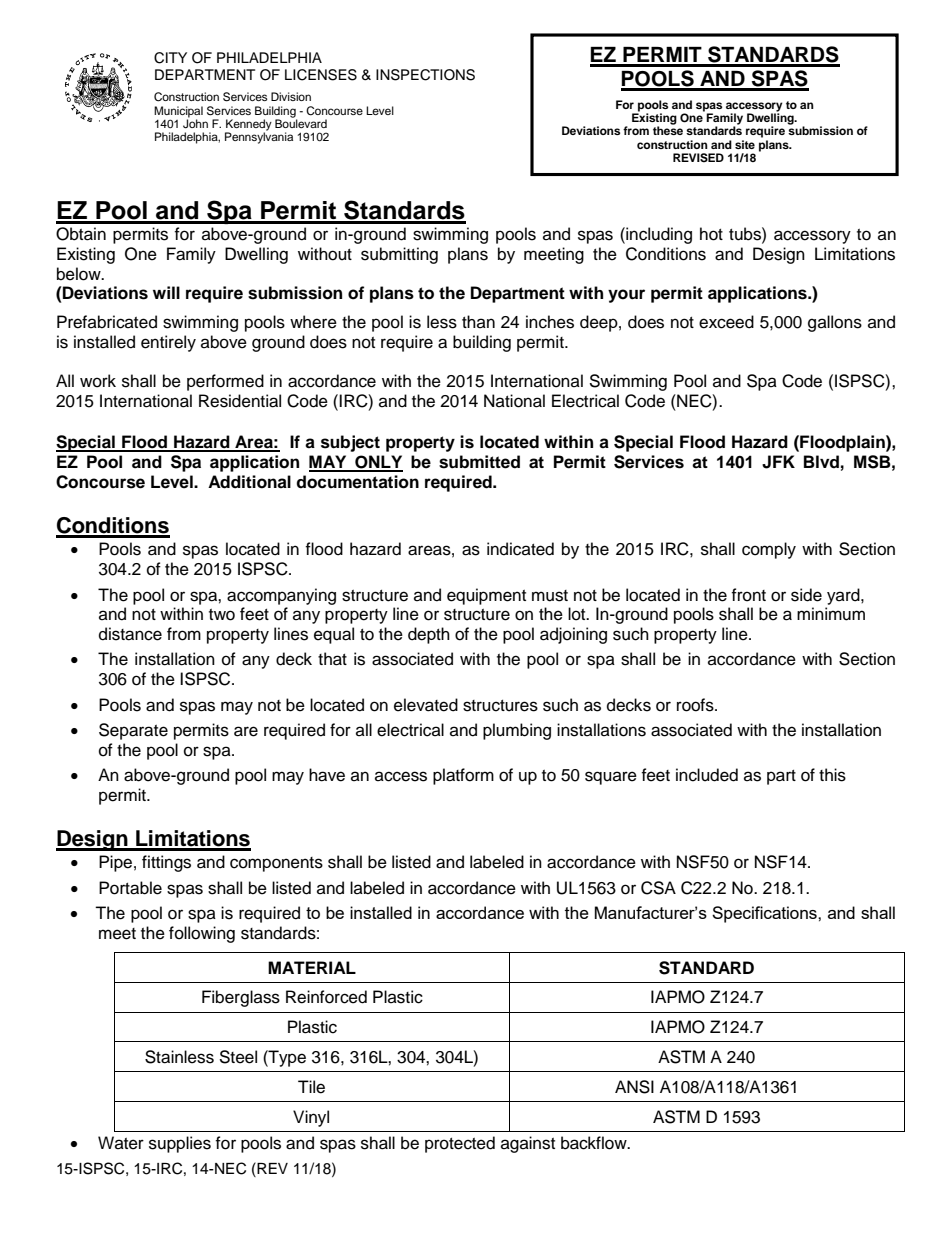 The height and width of the image is (1233, 952). Describe the element at coordinates (425, 75) in the image. I see `INSPECTIONS` at that location.
